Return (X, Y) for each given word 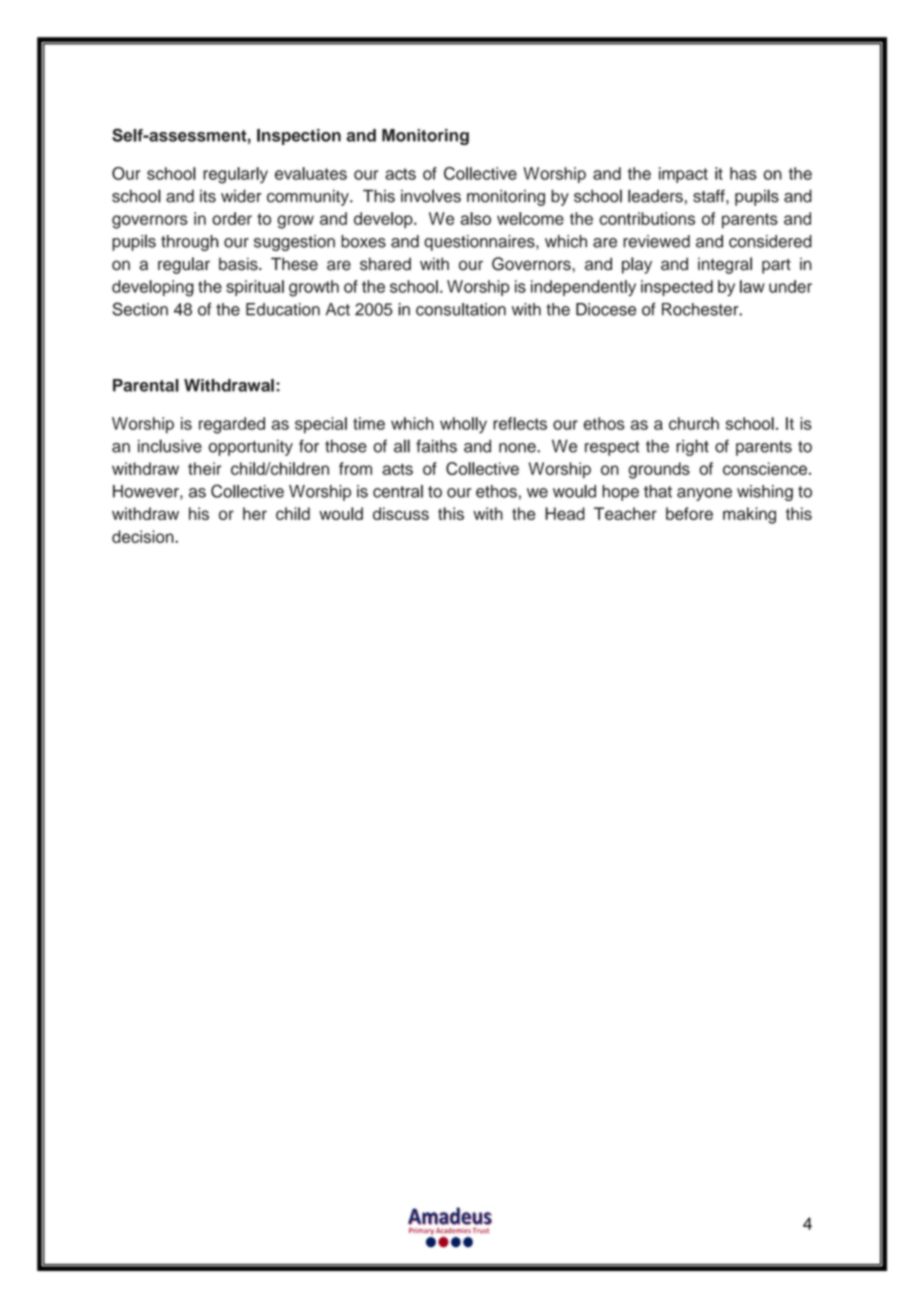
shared (385, 264)
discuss (401, 513)
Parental (146, 385)
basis (239, 264)
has (743, 173)
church (694, 423)
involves (431, 196)
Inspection (299, 137)
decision (144, 536)
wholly (463, 425)
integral (725, 265)
